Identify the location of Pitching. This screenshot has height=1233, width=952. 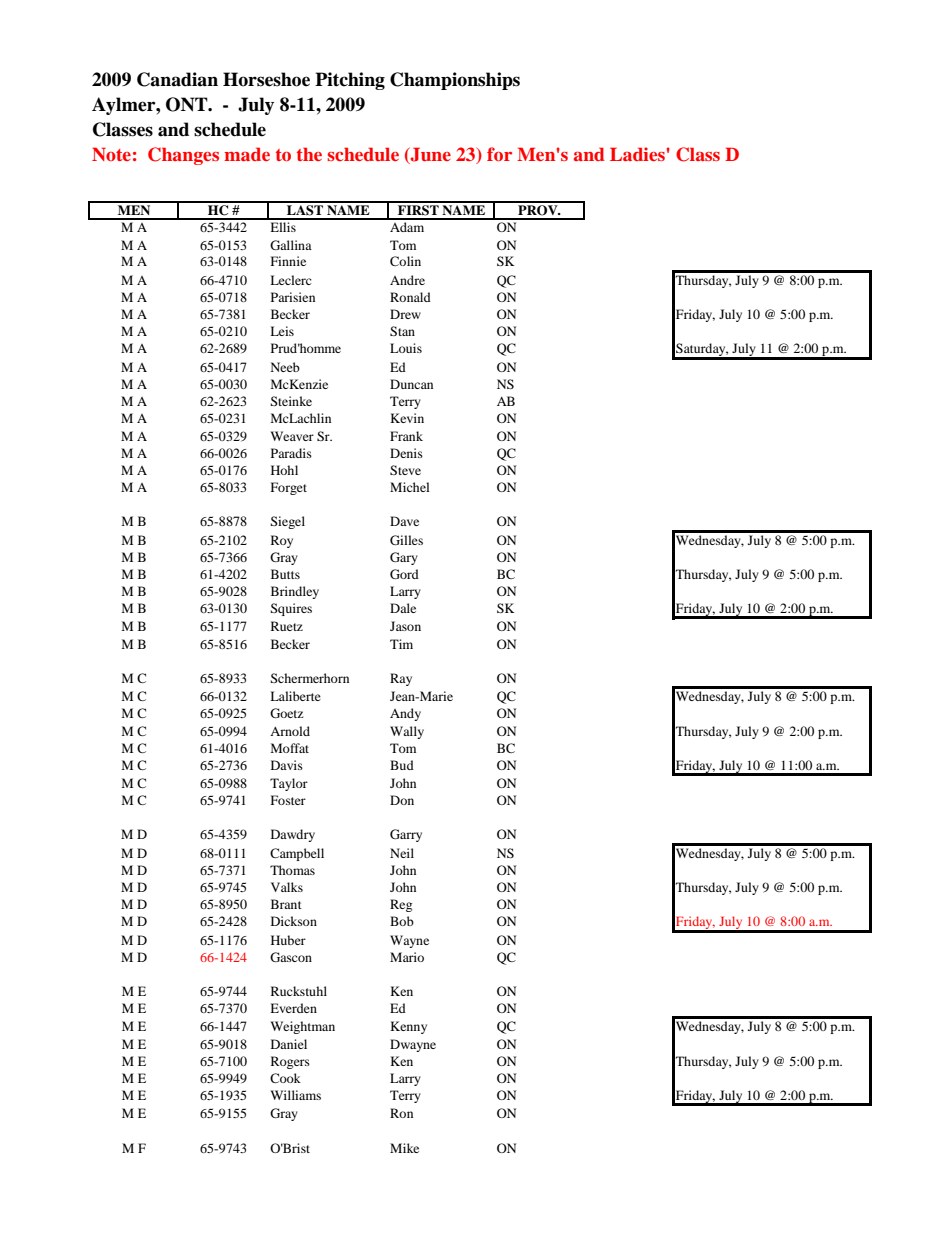
(350, 81).
